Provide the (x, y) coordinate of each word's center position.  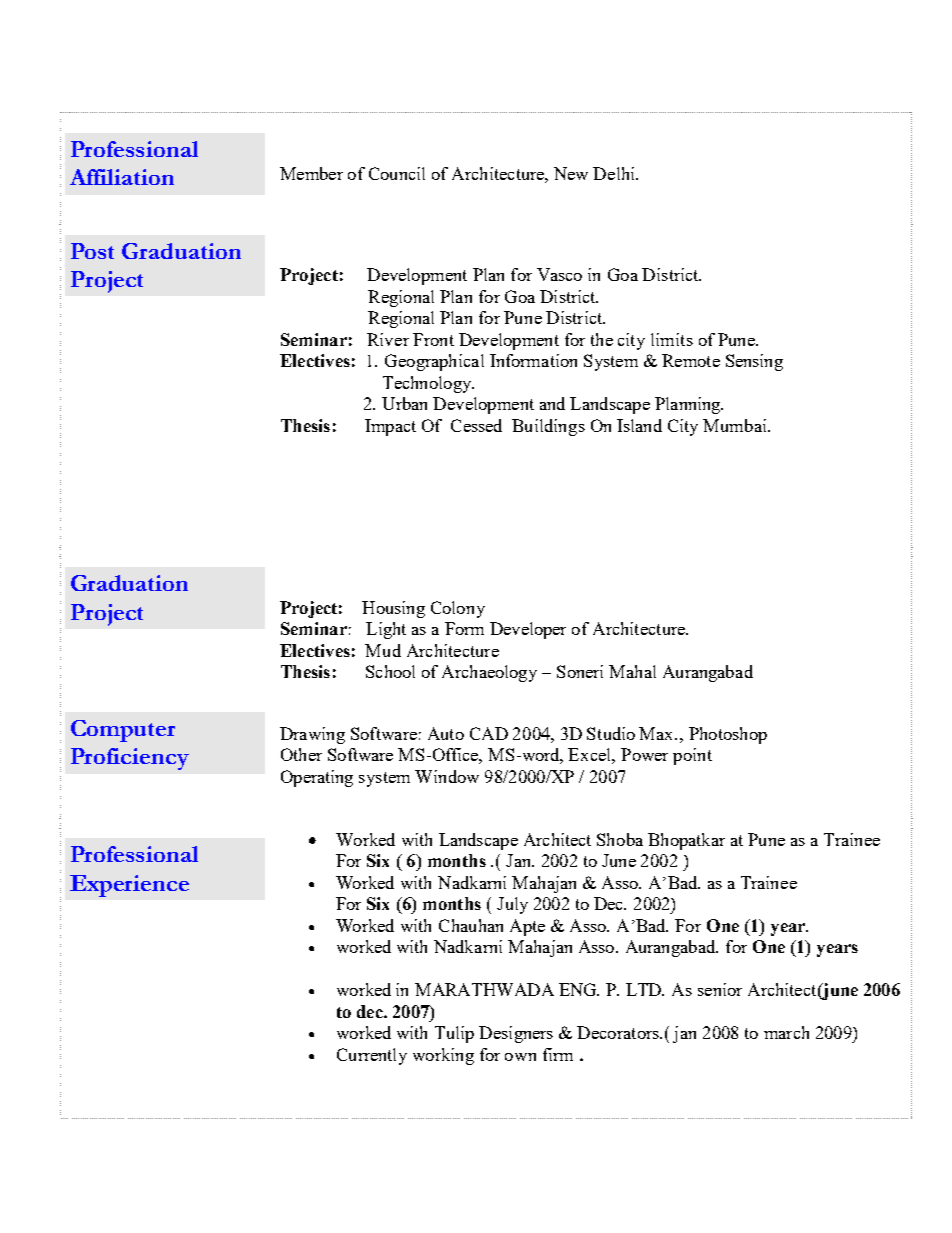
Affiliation (122, 177)
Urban (404, 403)
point (692, 756)
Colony (458, 609)
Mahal (632, 671)
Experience (129, 886)
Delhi (615, 173)
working (443, 1056)
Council (397, 173)
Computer (123, 731)
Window (447, 776)
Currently (372, 1056)
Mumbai (736, 425)
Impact (390, 427)
